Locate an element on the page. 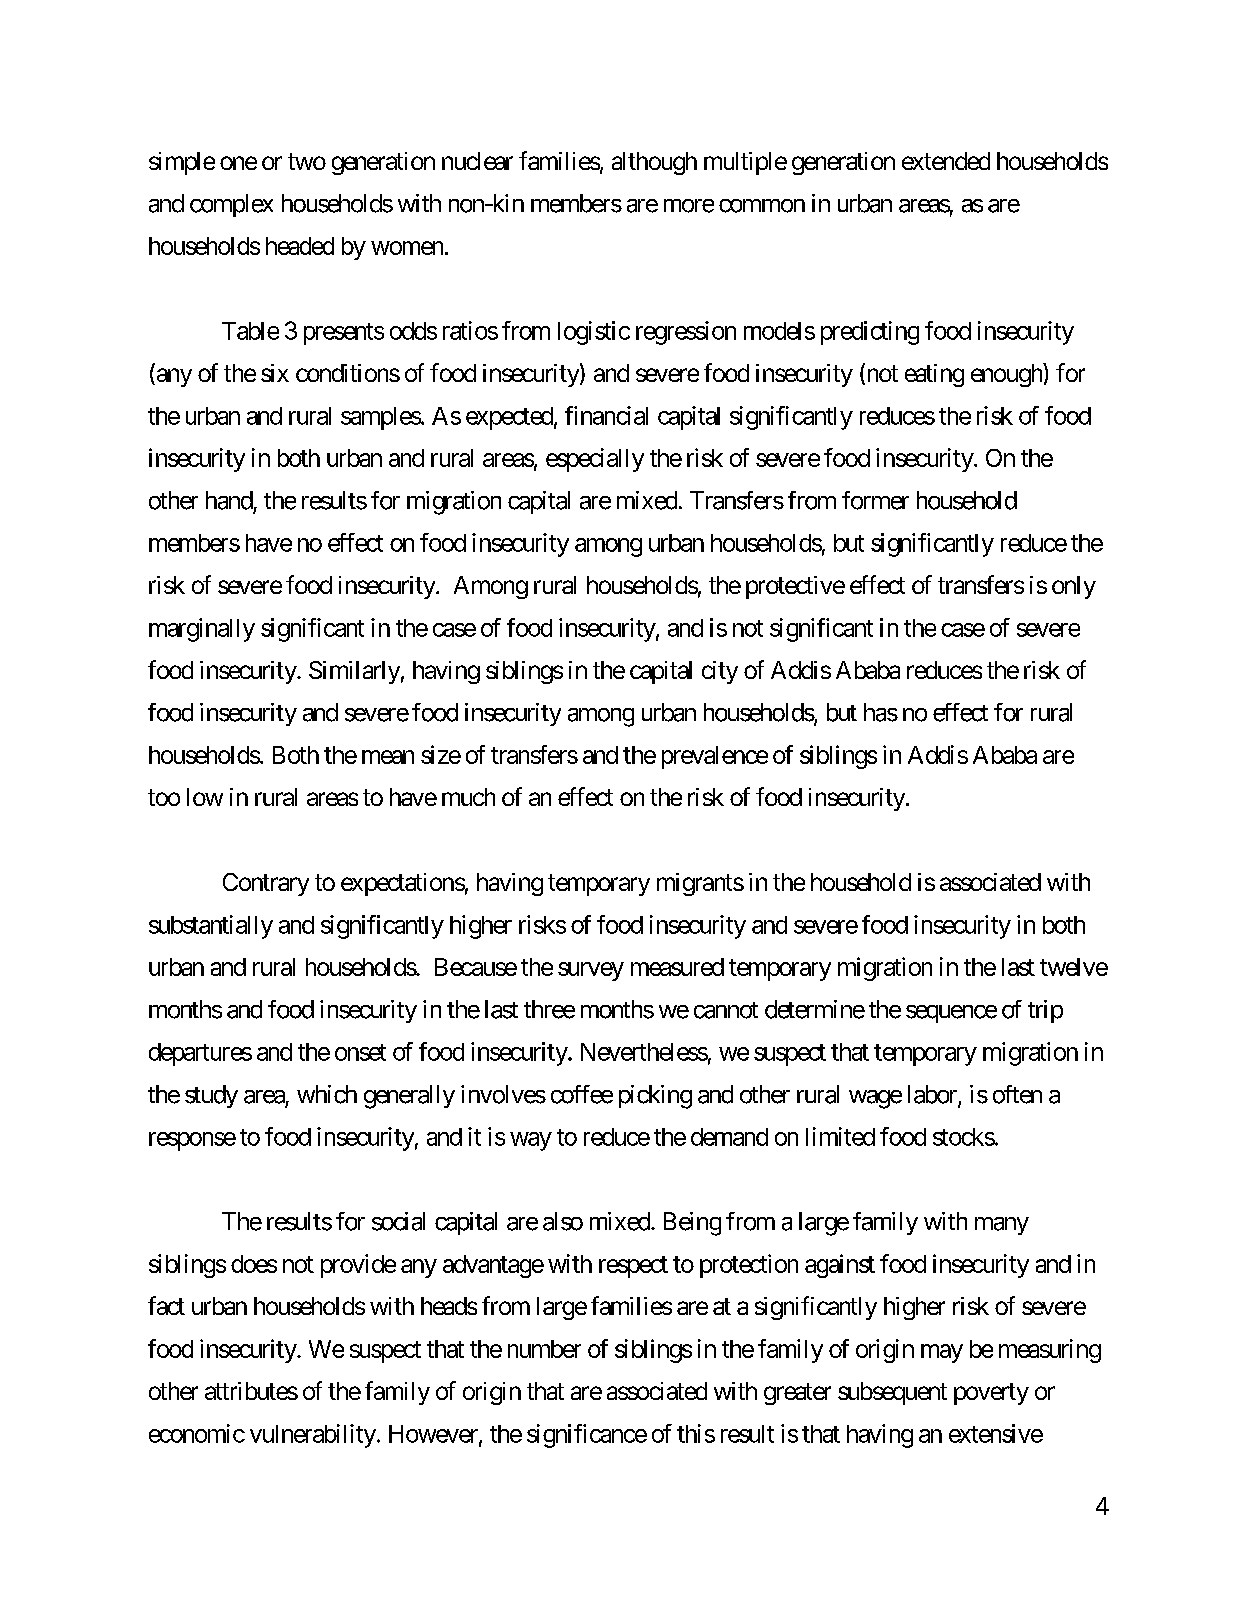  survey is located at coordinates (591, 971).
